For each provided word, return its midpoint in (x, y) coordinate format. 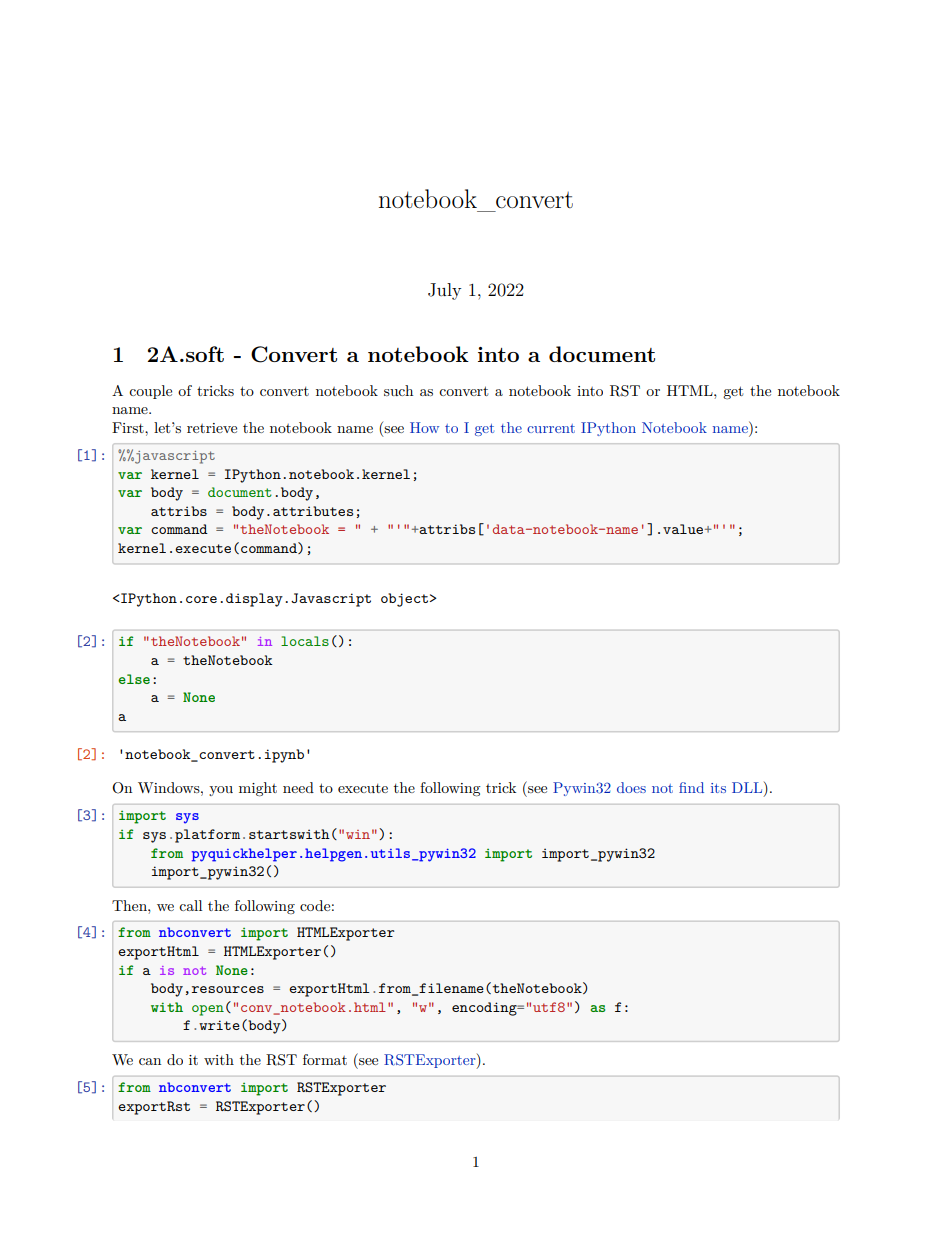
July (444, 291)
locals (305, 641)
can (150, 1061)
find (691, 787)
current (551, 428)
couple (150, 392)
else (134, 679)
